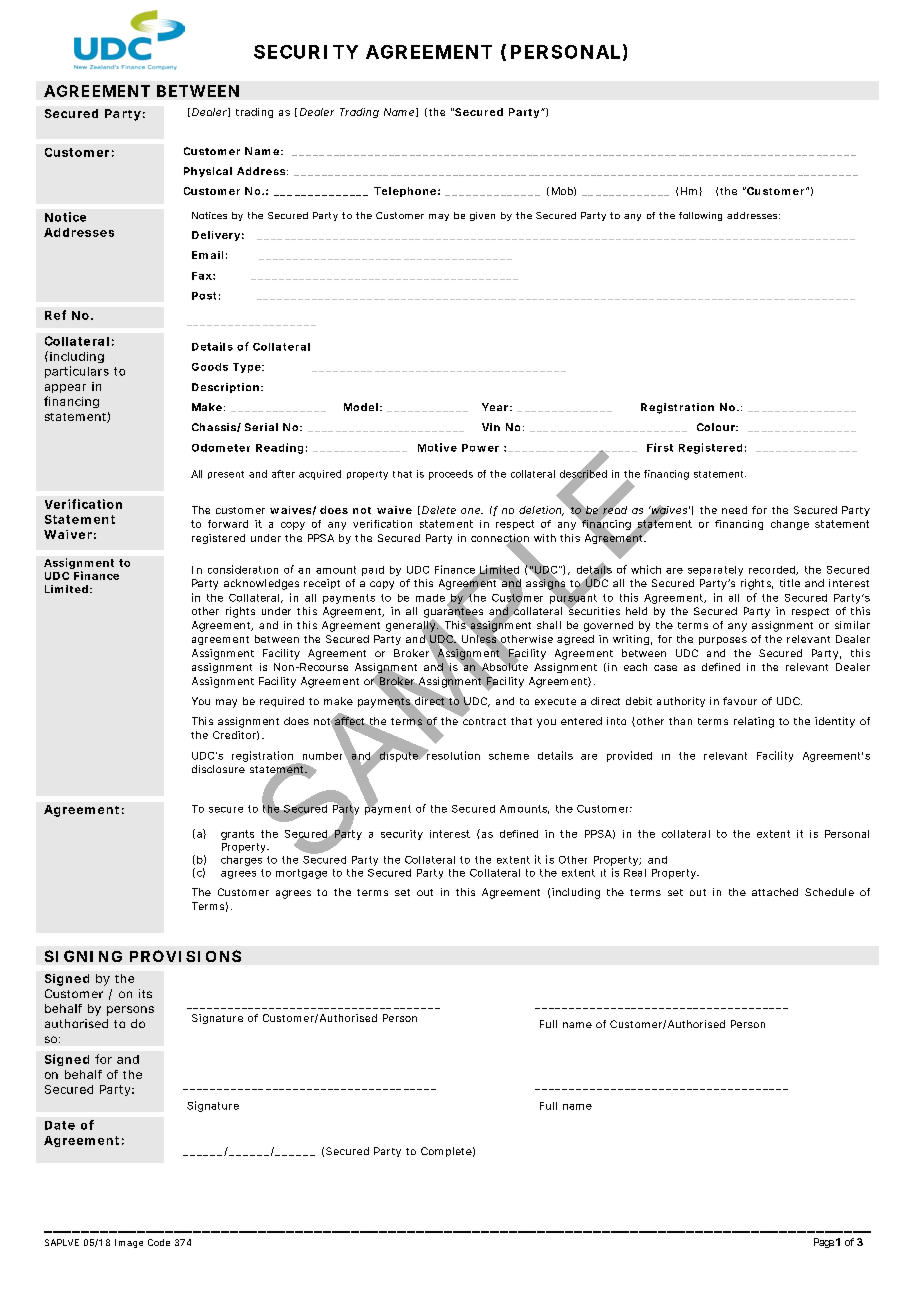 The height and width of the page is (1316, 922). Describe the element at coordinates (500, 539) in the page. I see `connection` at that location.
